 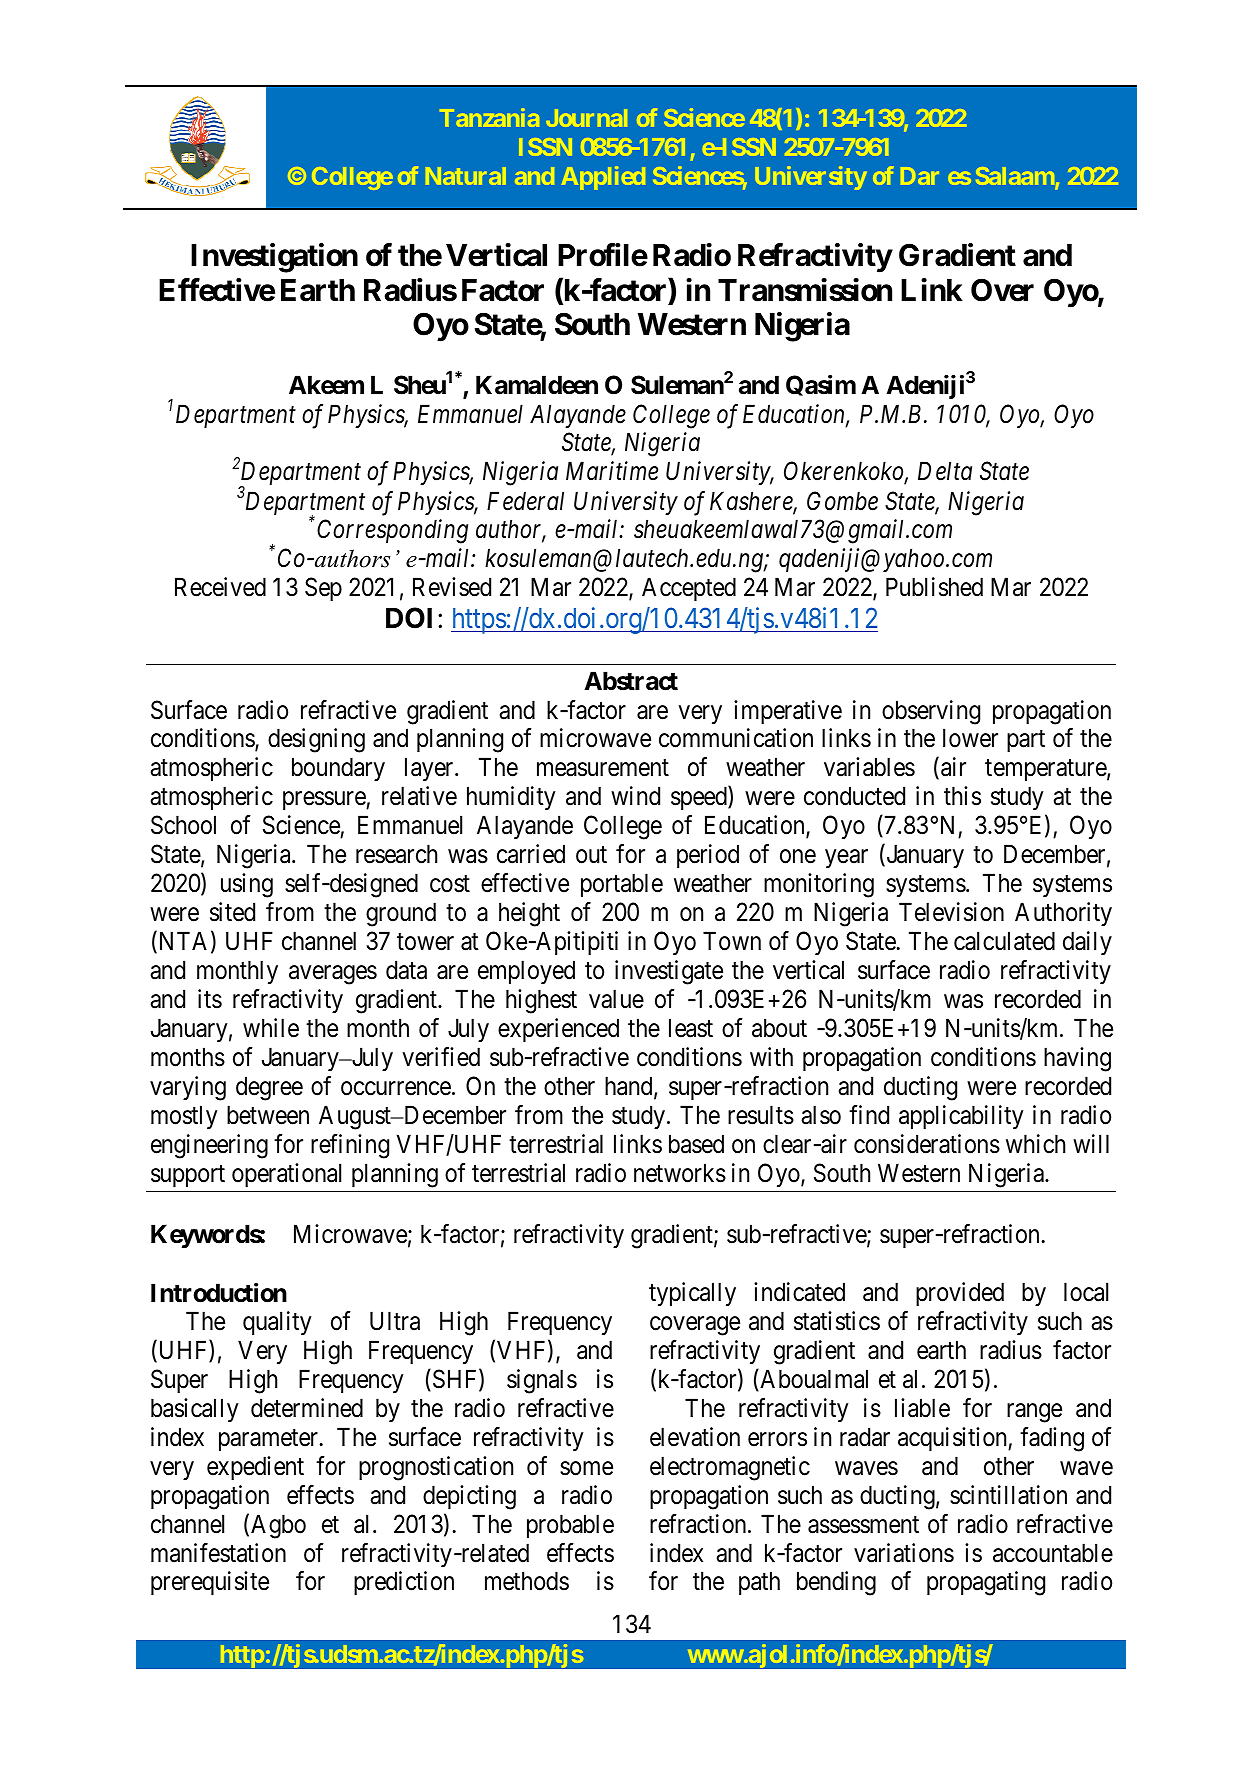 I want to click on Salaam, so click(x=1016, y=177).
